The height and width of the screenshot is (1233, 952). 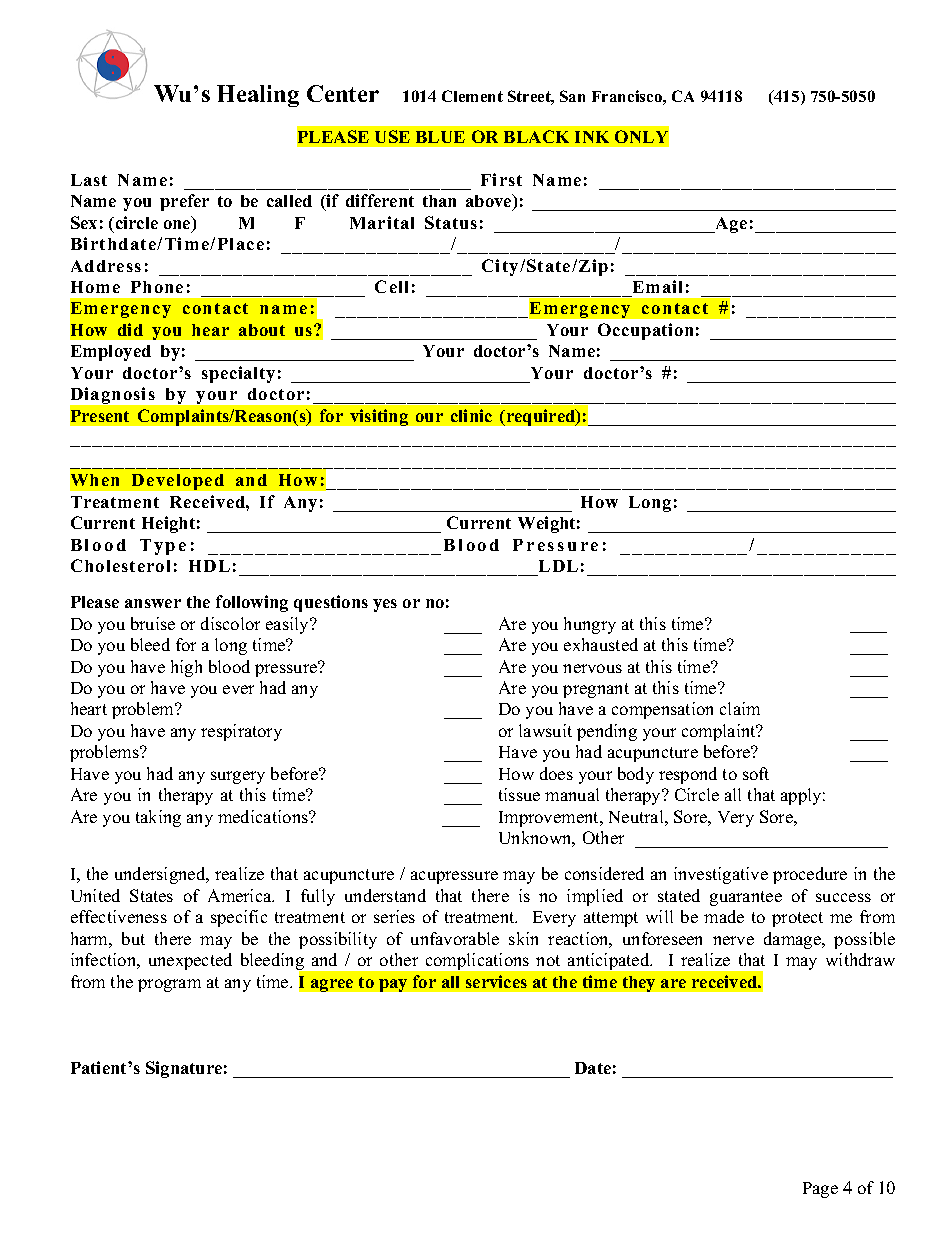 What do you see at coordinates (391, 286) in the screenshot?
I see `Cell` at bounding box center [391, 286].
